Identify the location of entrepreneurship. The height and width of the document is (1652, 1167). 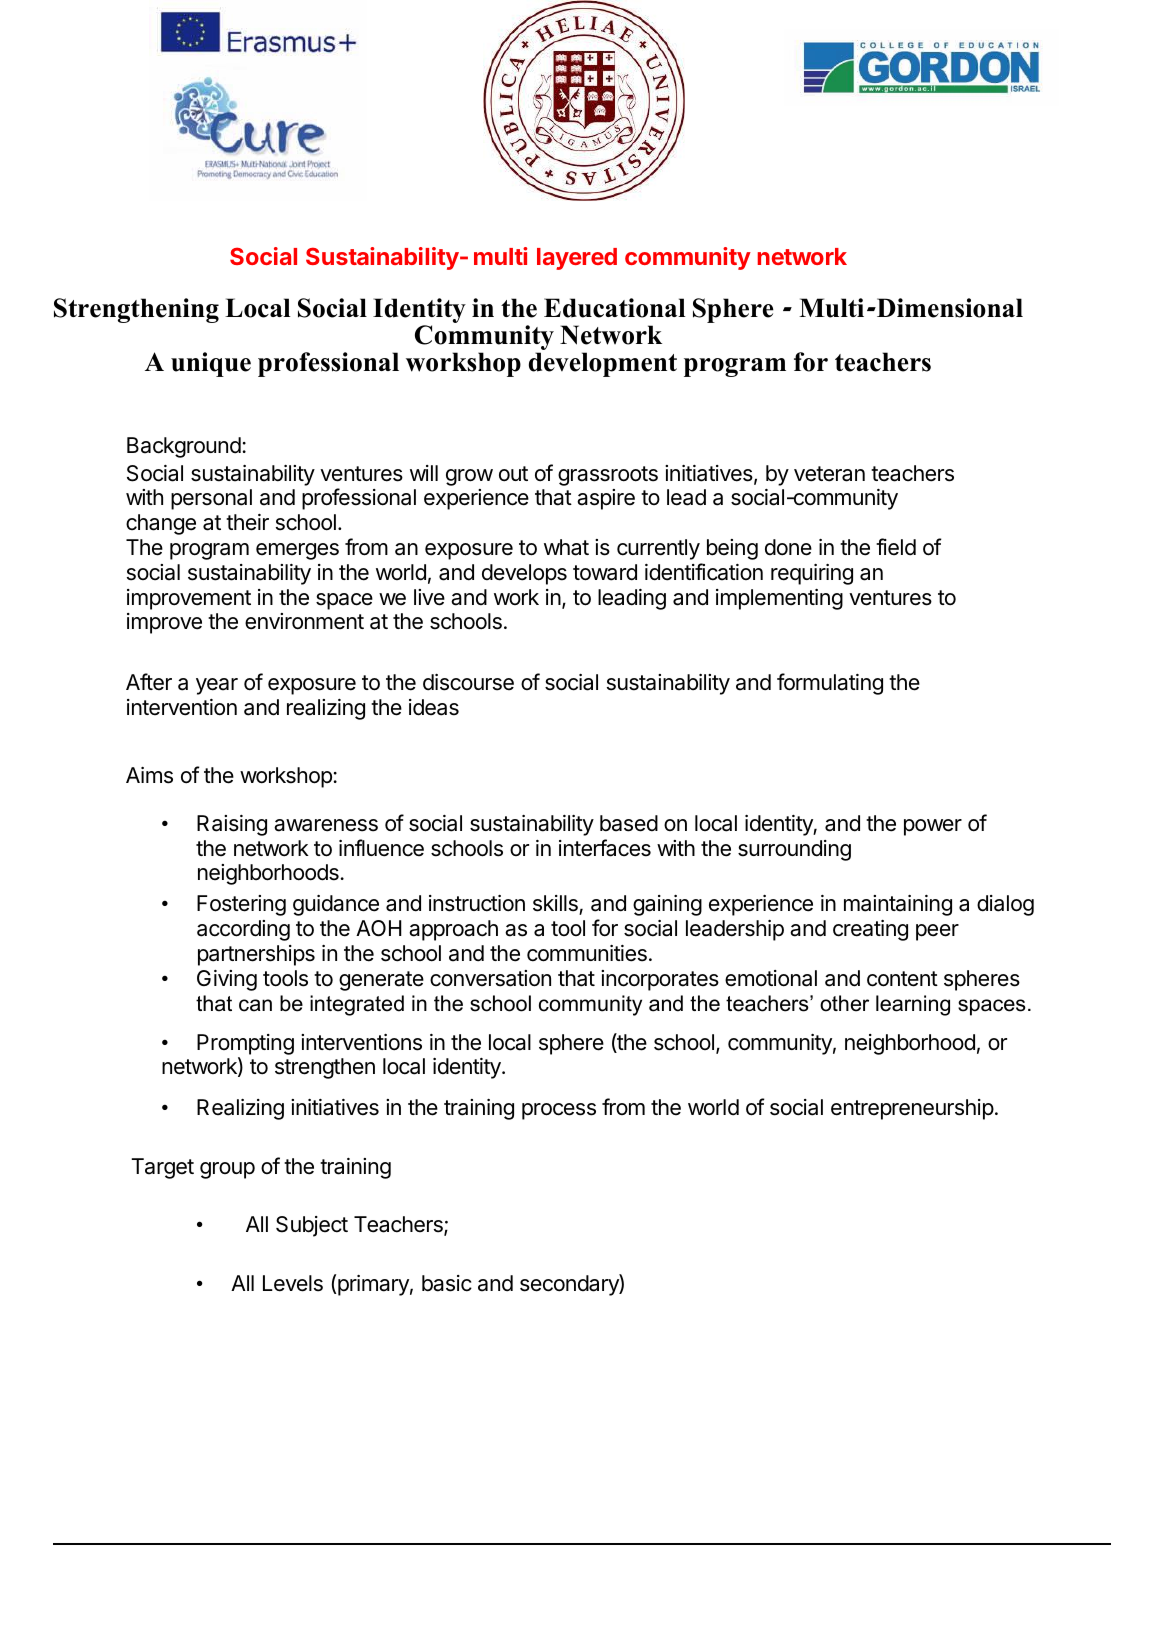
(912, 1109).
